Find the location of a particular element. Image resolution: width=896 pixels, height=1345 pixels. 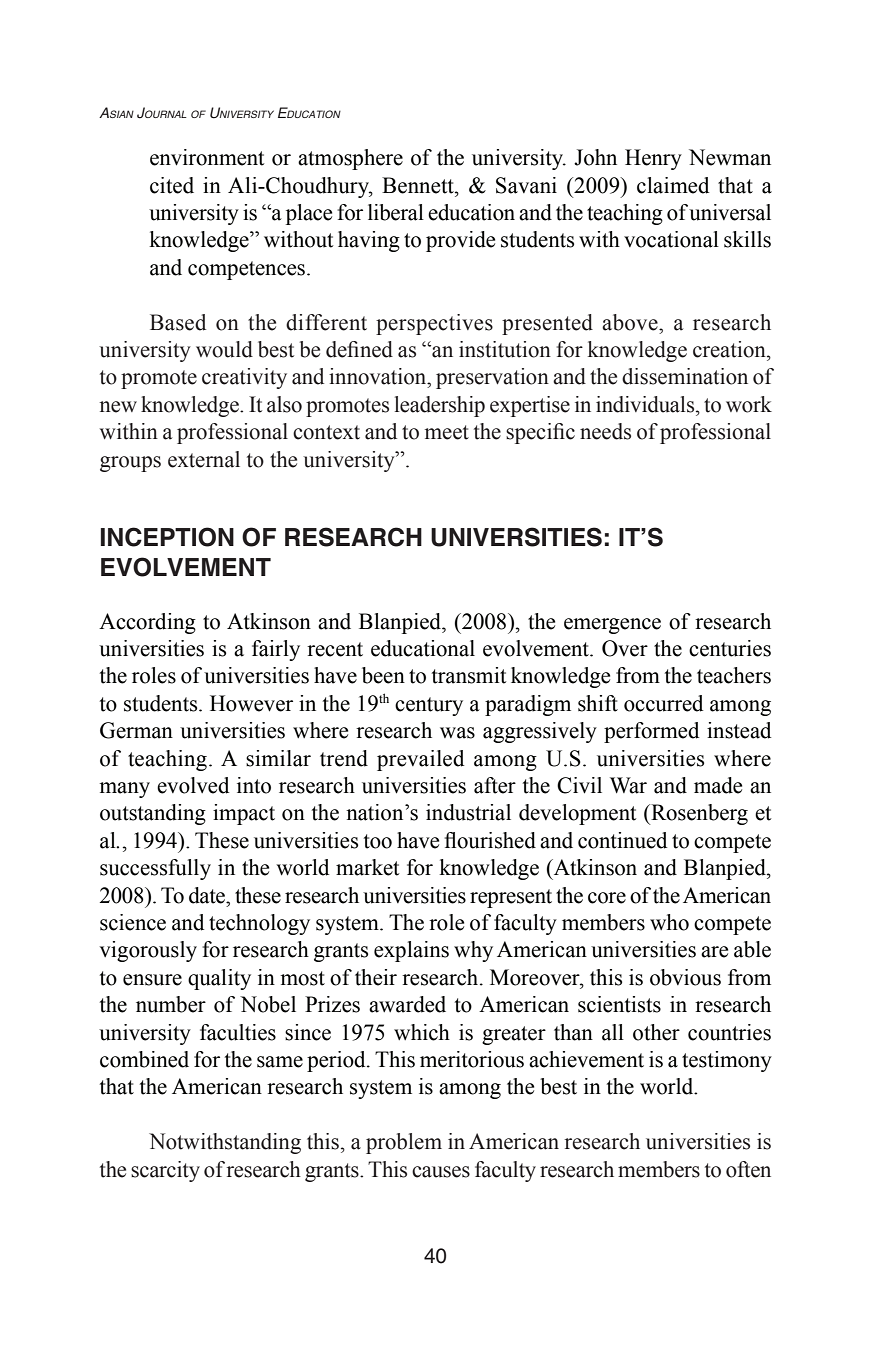

cited is located at coordinates (172, 185).
